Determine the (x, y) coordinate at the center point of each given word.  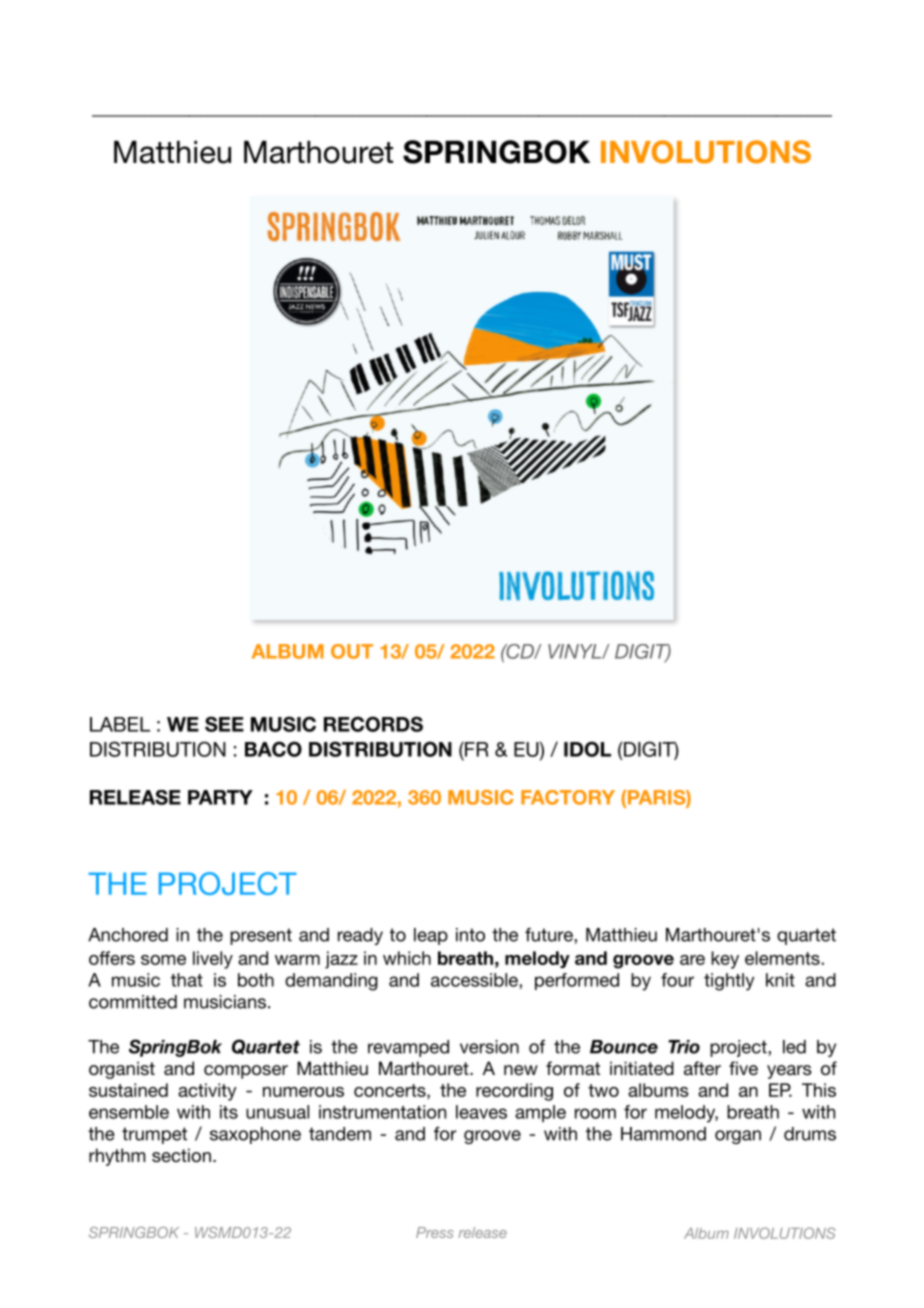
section (181, 1155)
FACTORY (568, 797)
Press (434, 1232)
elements (783, 958)
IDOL (587, 749)
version (489, 1047)
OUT (352, 651)
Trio (684, 1047)
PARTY (220, 797)
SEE (224, 724)
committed (133, 1002)
